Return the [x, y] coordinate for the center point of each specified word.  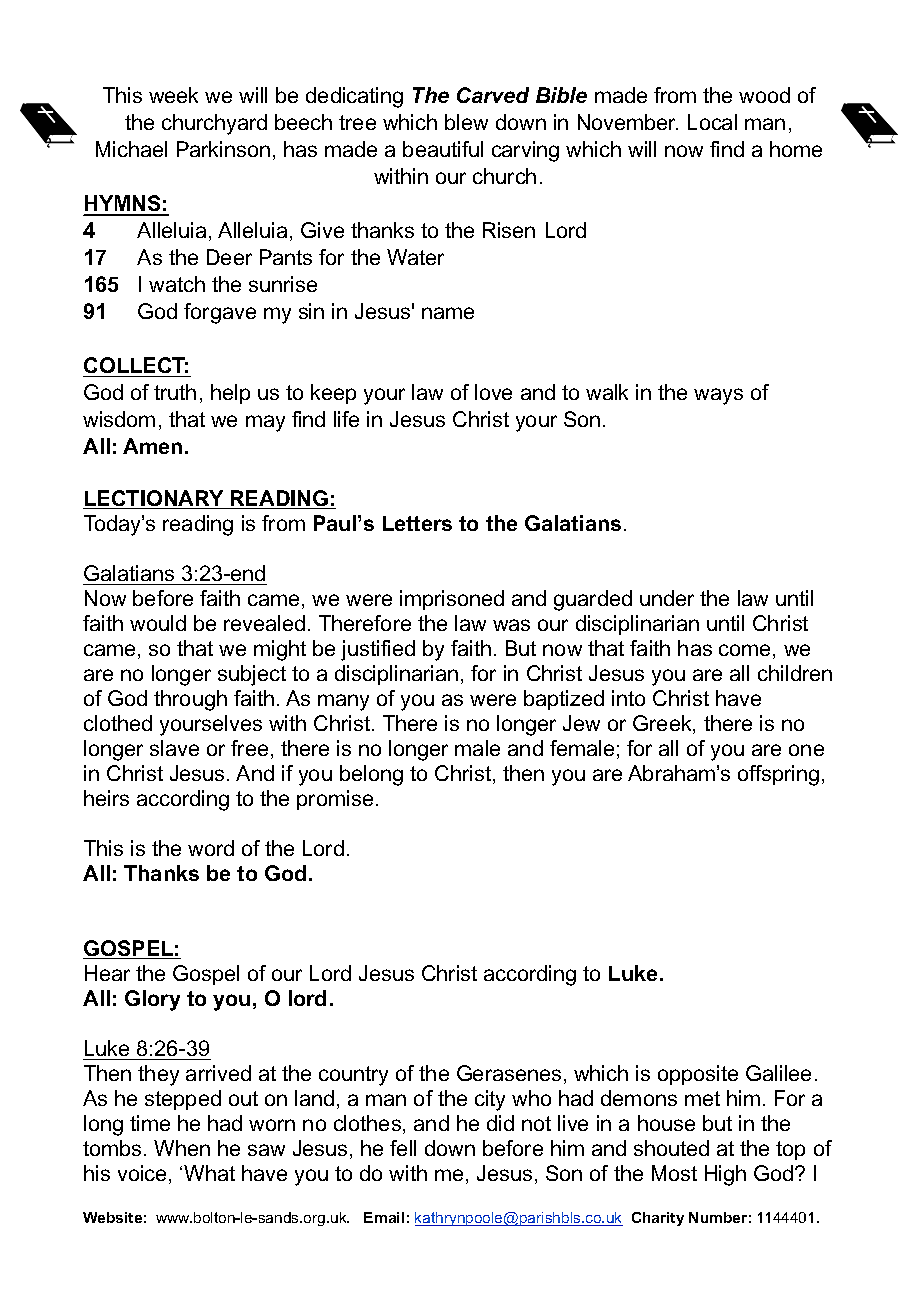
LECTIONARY [154, 499]
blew [466, 122]
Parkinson [223, 149]
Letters [417, 523]
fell [403, 1148]
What [209, 1173]
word [211, 848]
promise [335, 800]
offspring [778, 775]
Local [712, 122]
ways [718, 396]
